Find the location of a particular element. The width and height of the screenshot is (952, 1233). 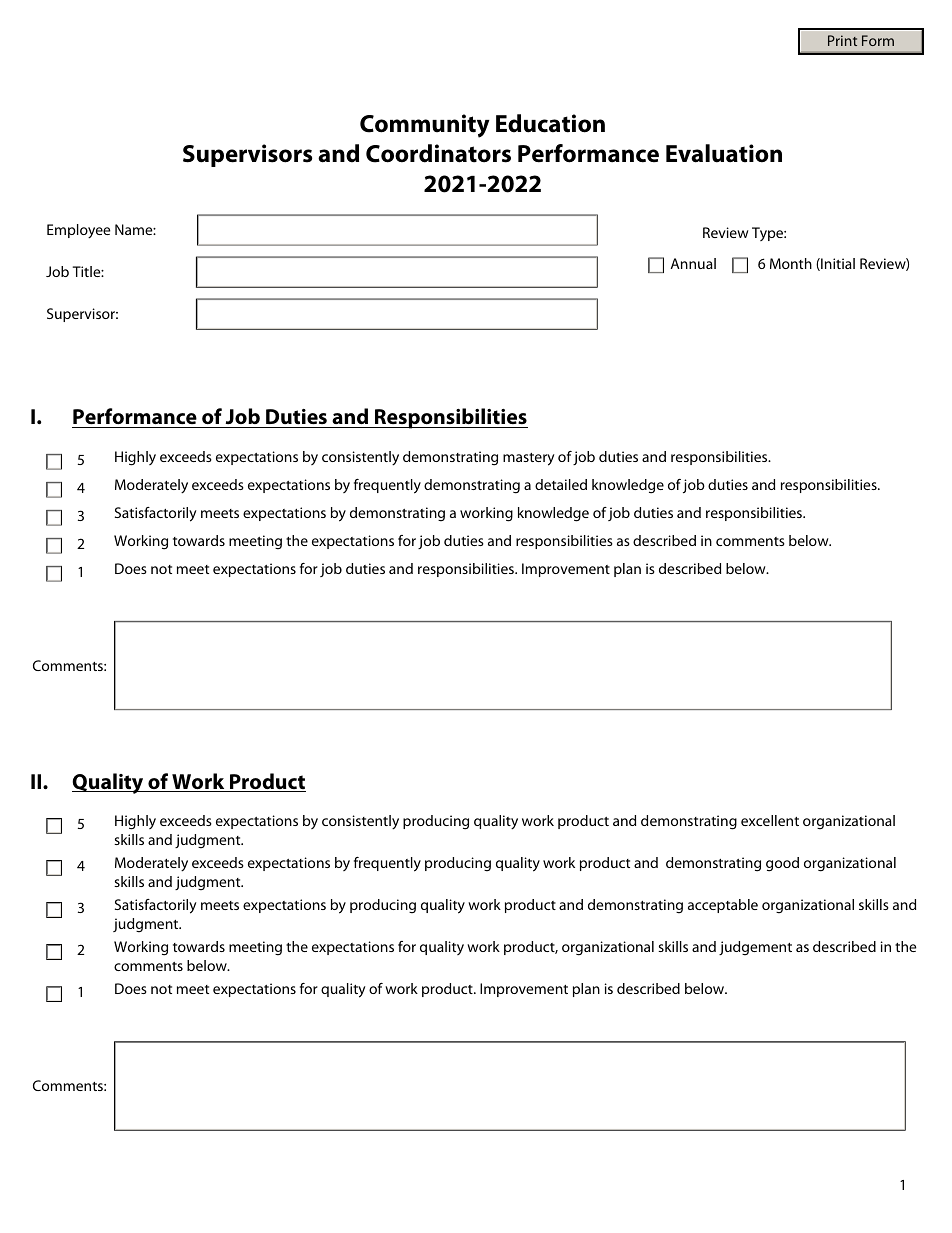

Annual is located at coordinates (693, 263).
